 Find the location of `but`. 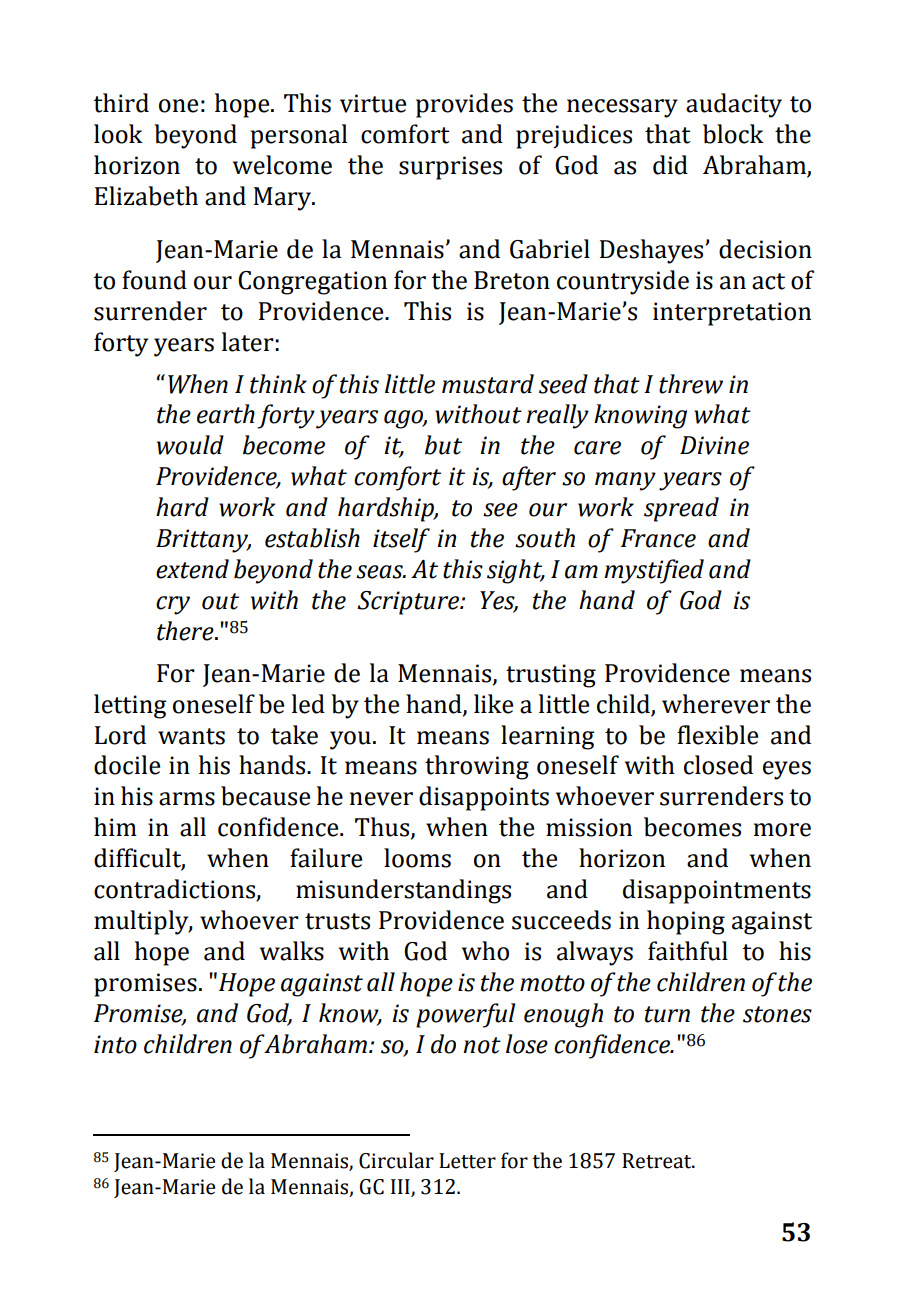

but is located at coordinates (443, 445).
